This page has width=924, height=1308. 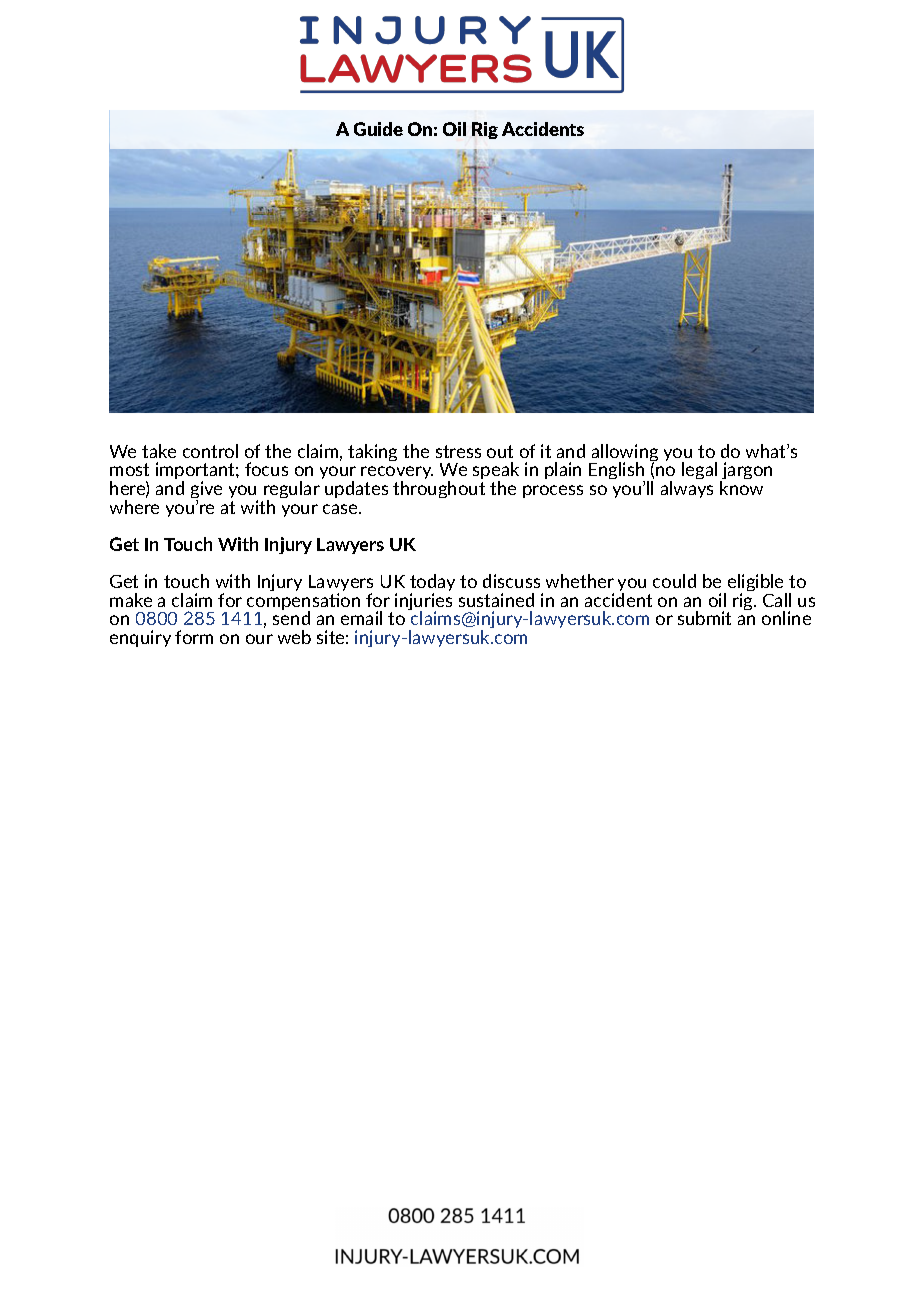 I want to click on jargon, so click(x=746, y=472).
